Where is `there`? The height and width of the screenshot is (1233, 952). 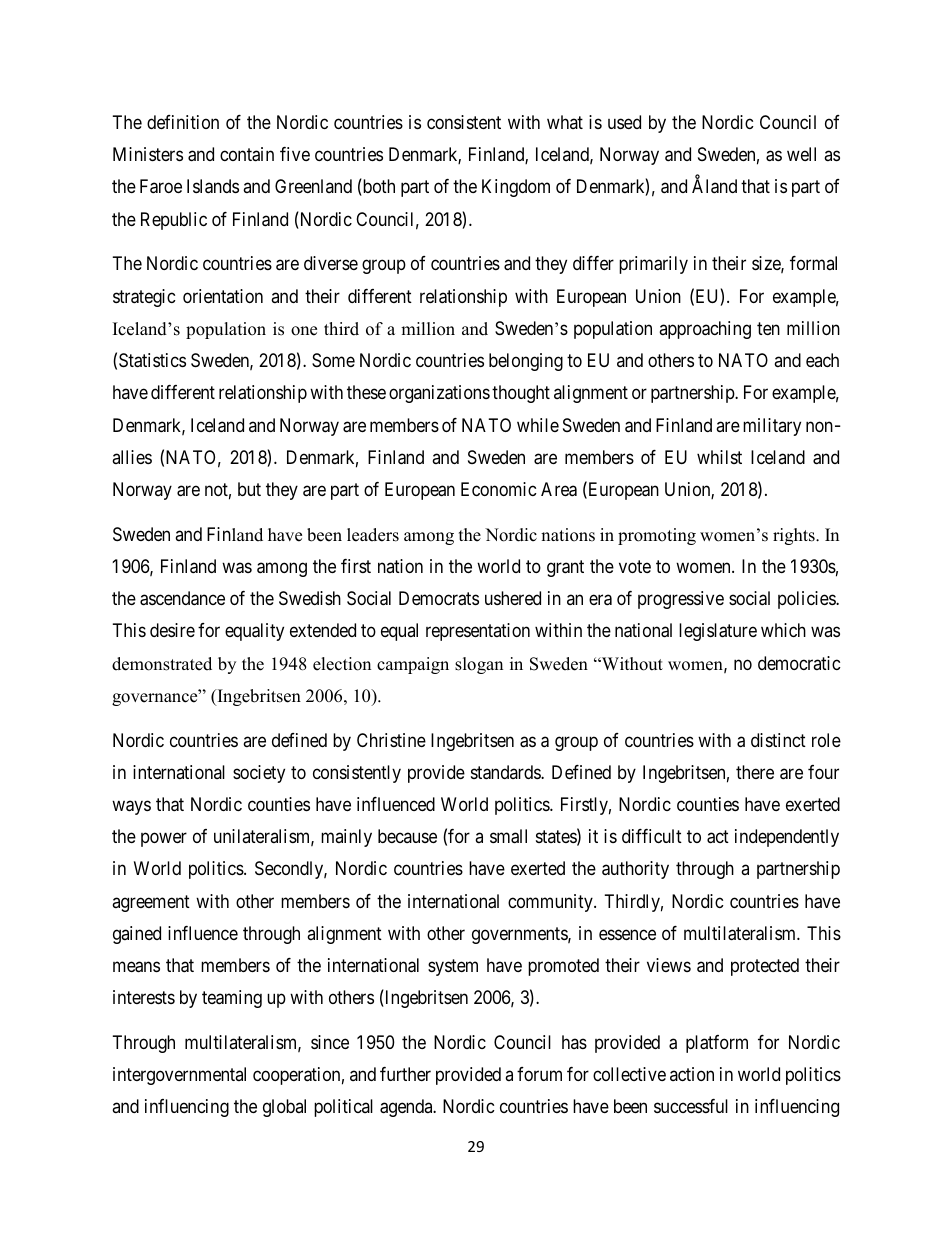
there is located at coordinates (755, 772).
